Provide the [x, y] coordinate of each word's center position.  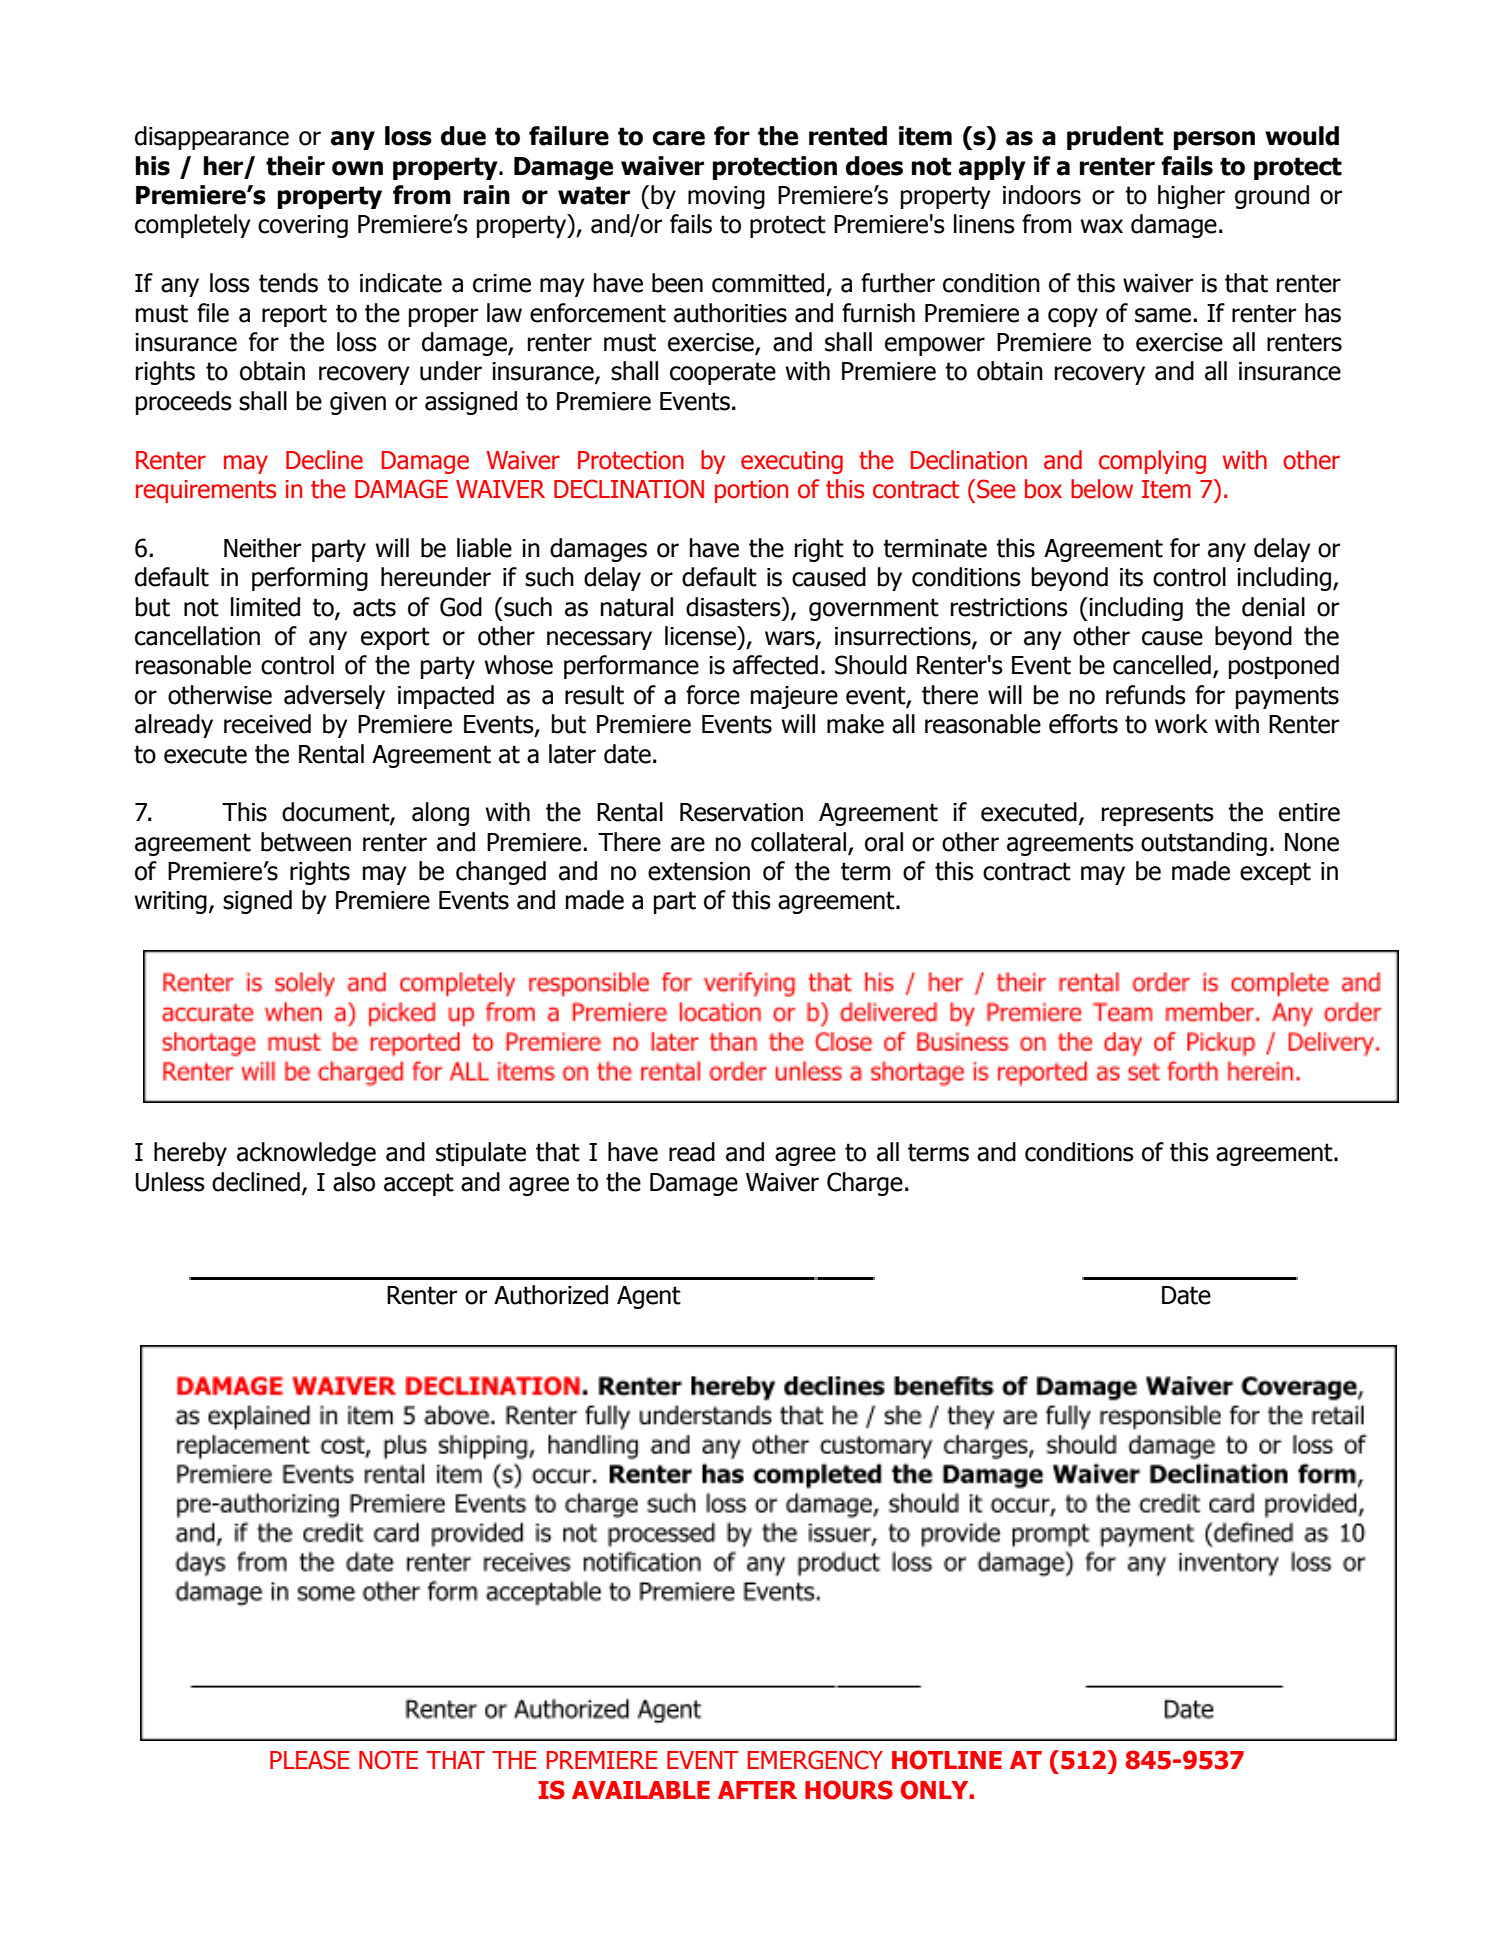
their [295, 166]
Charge [865, 1184]
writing [170, 902]
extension [699, 871]
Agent [649, 1297]
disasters [734, 607]
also [354, 1182]
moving [726, 197]
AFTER [757, 1790]
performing [310, 579]
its [1131, 577]
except [1275, 873]
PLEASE [310, 1760]
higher [1191, 197]
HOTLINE [947, 1760]
